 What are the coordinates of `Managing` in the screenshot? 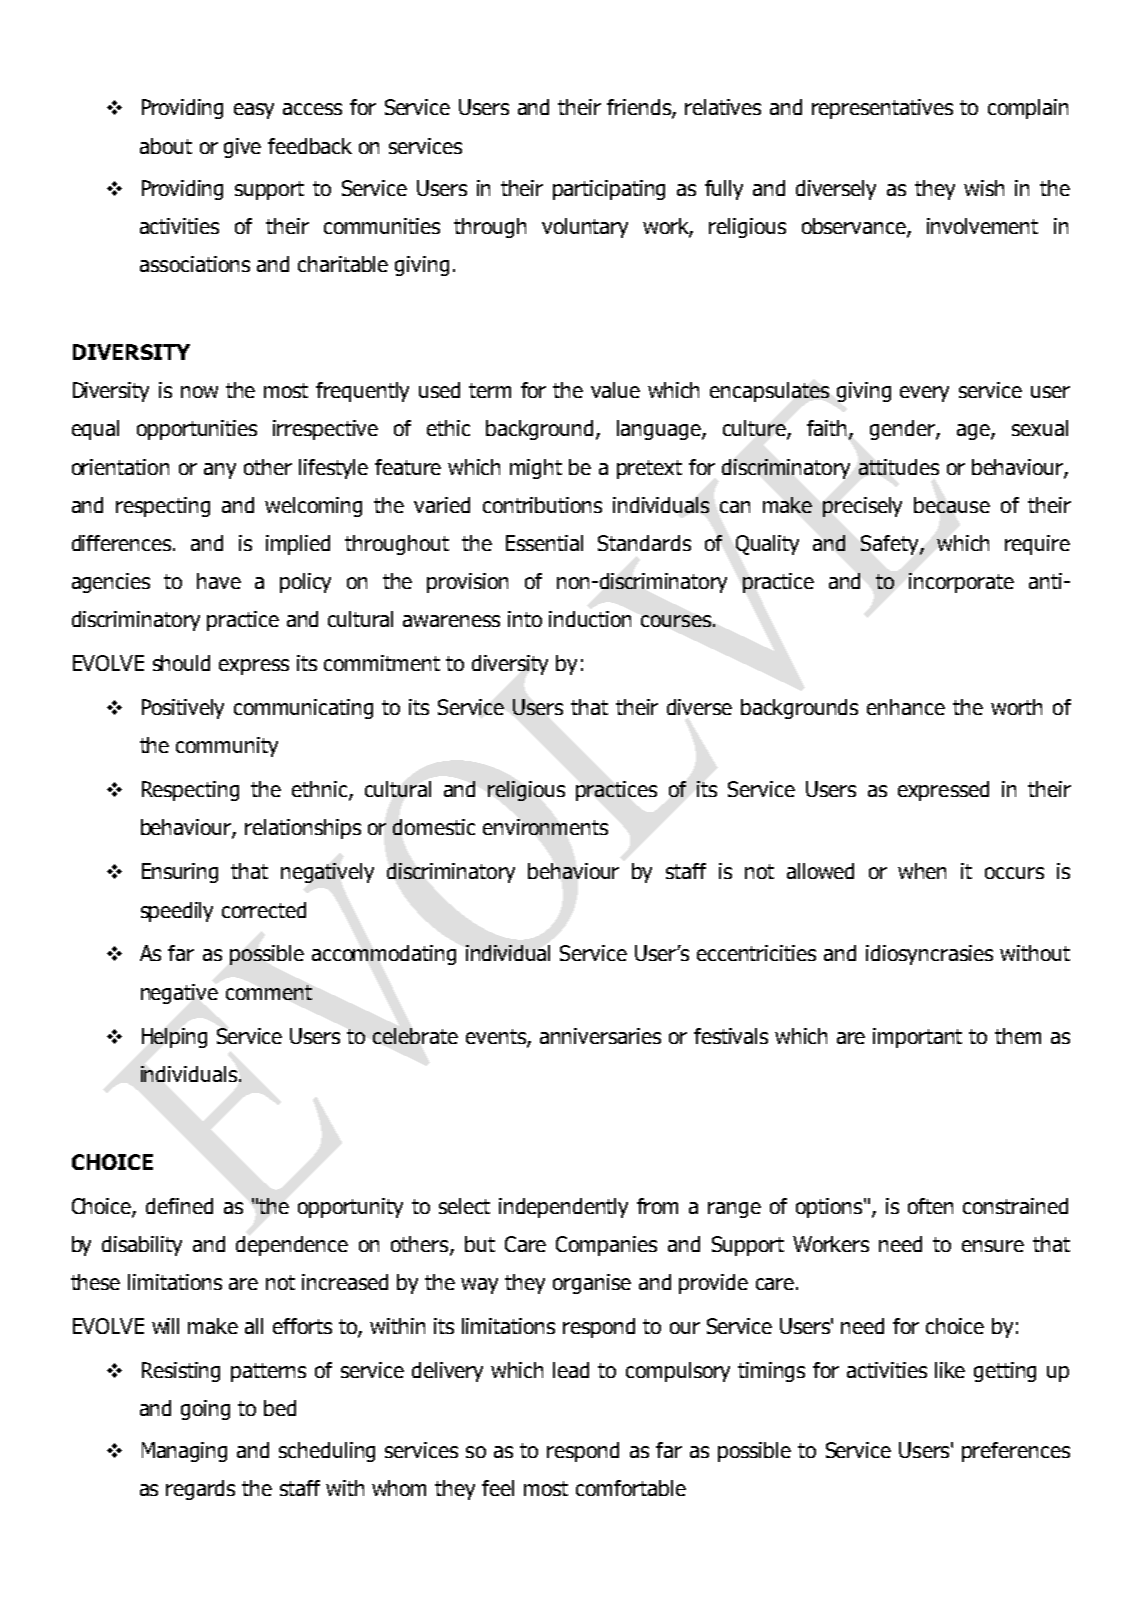 It's located at (184, 1452).
